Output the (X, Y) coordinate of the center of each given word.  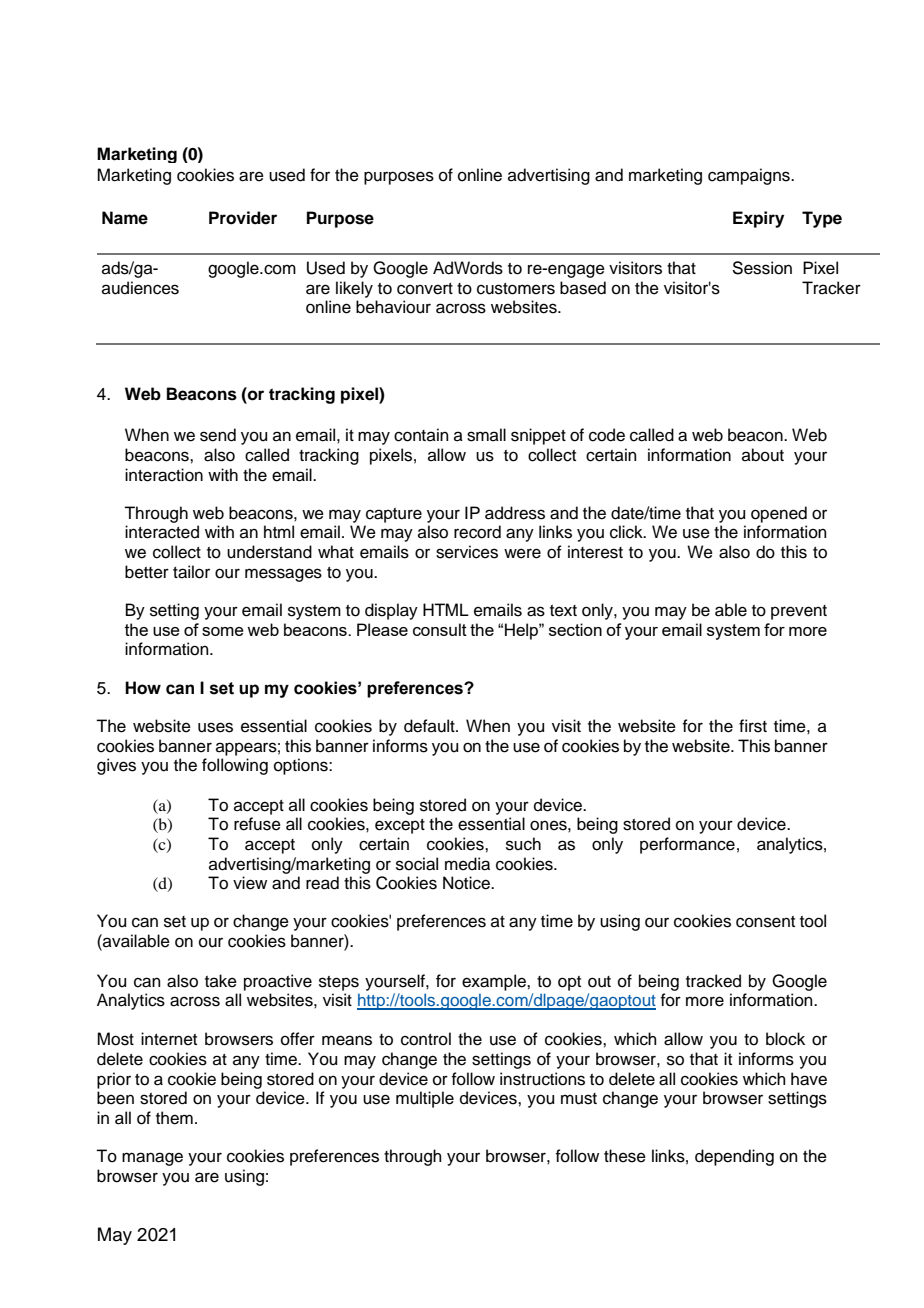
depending (734, 1157)
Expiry (758, 219)
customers (516, 289)
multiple (425, 1099)
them (174, 1118)
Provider (243, 218)
